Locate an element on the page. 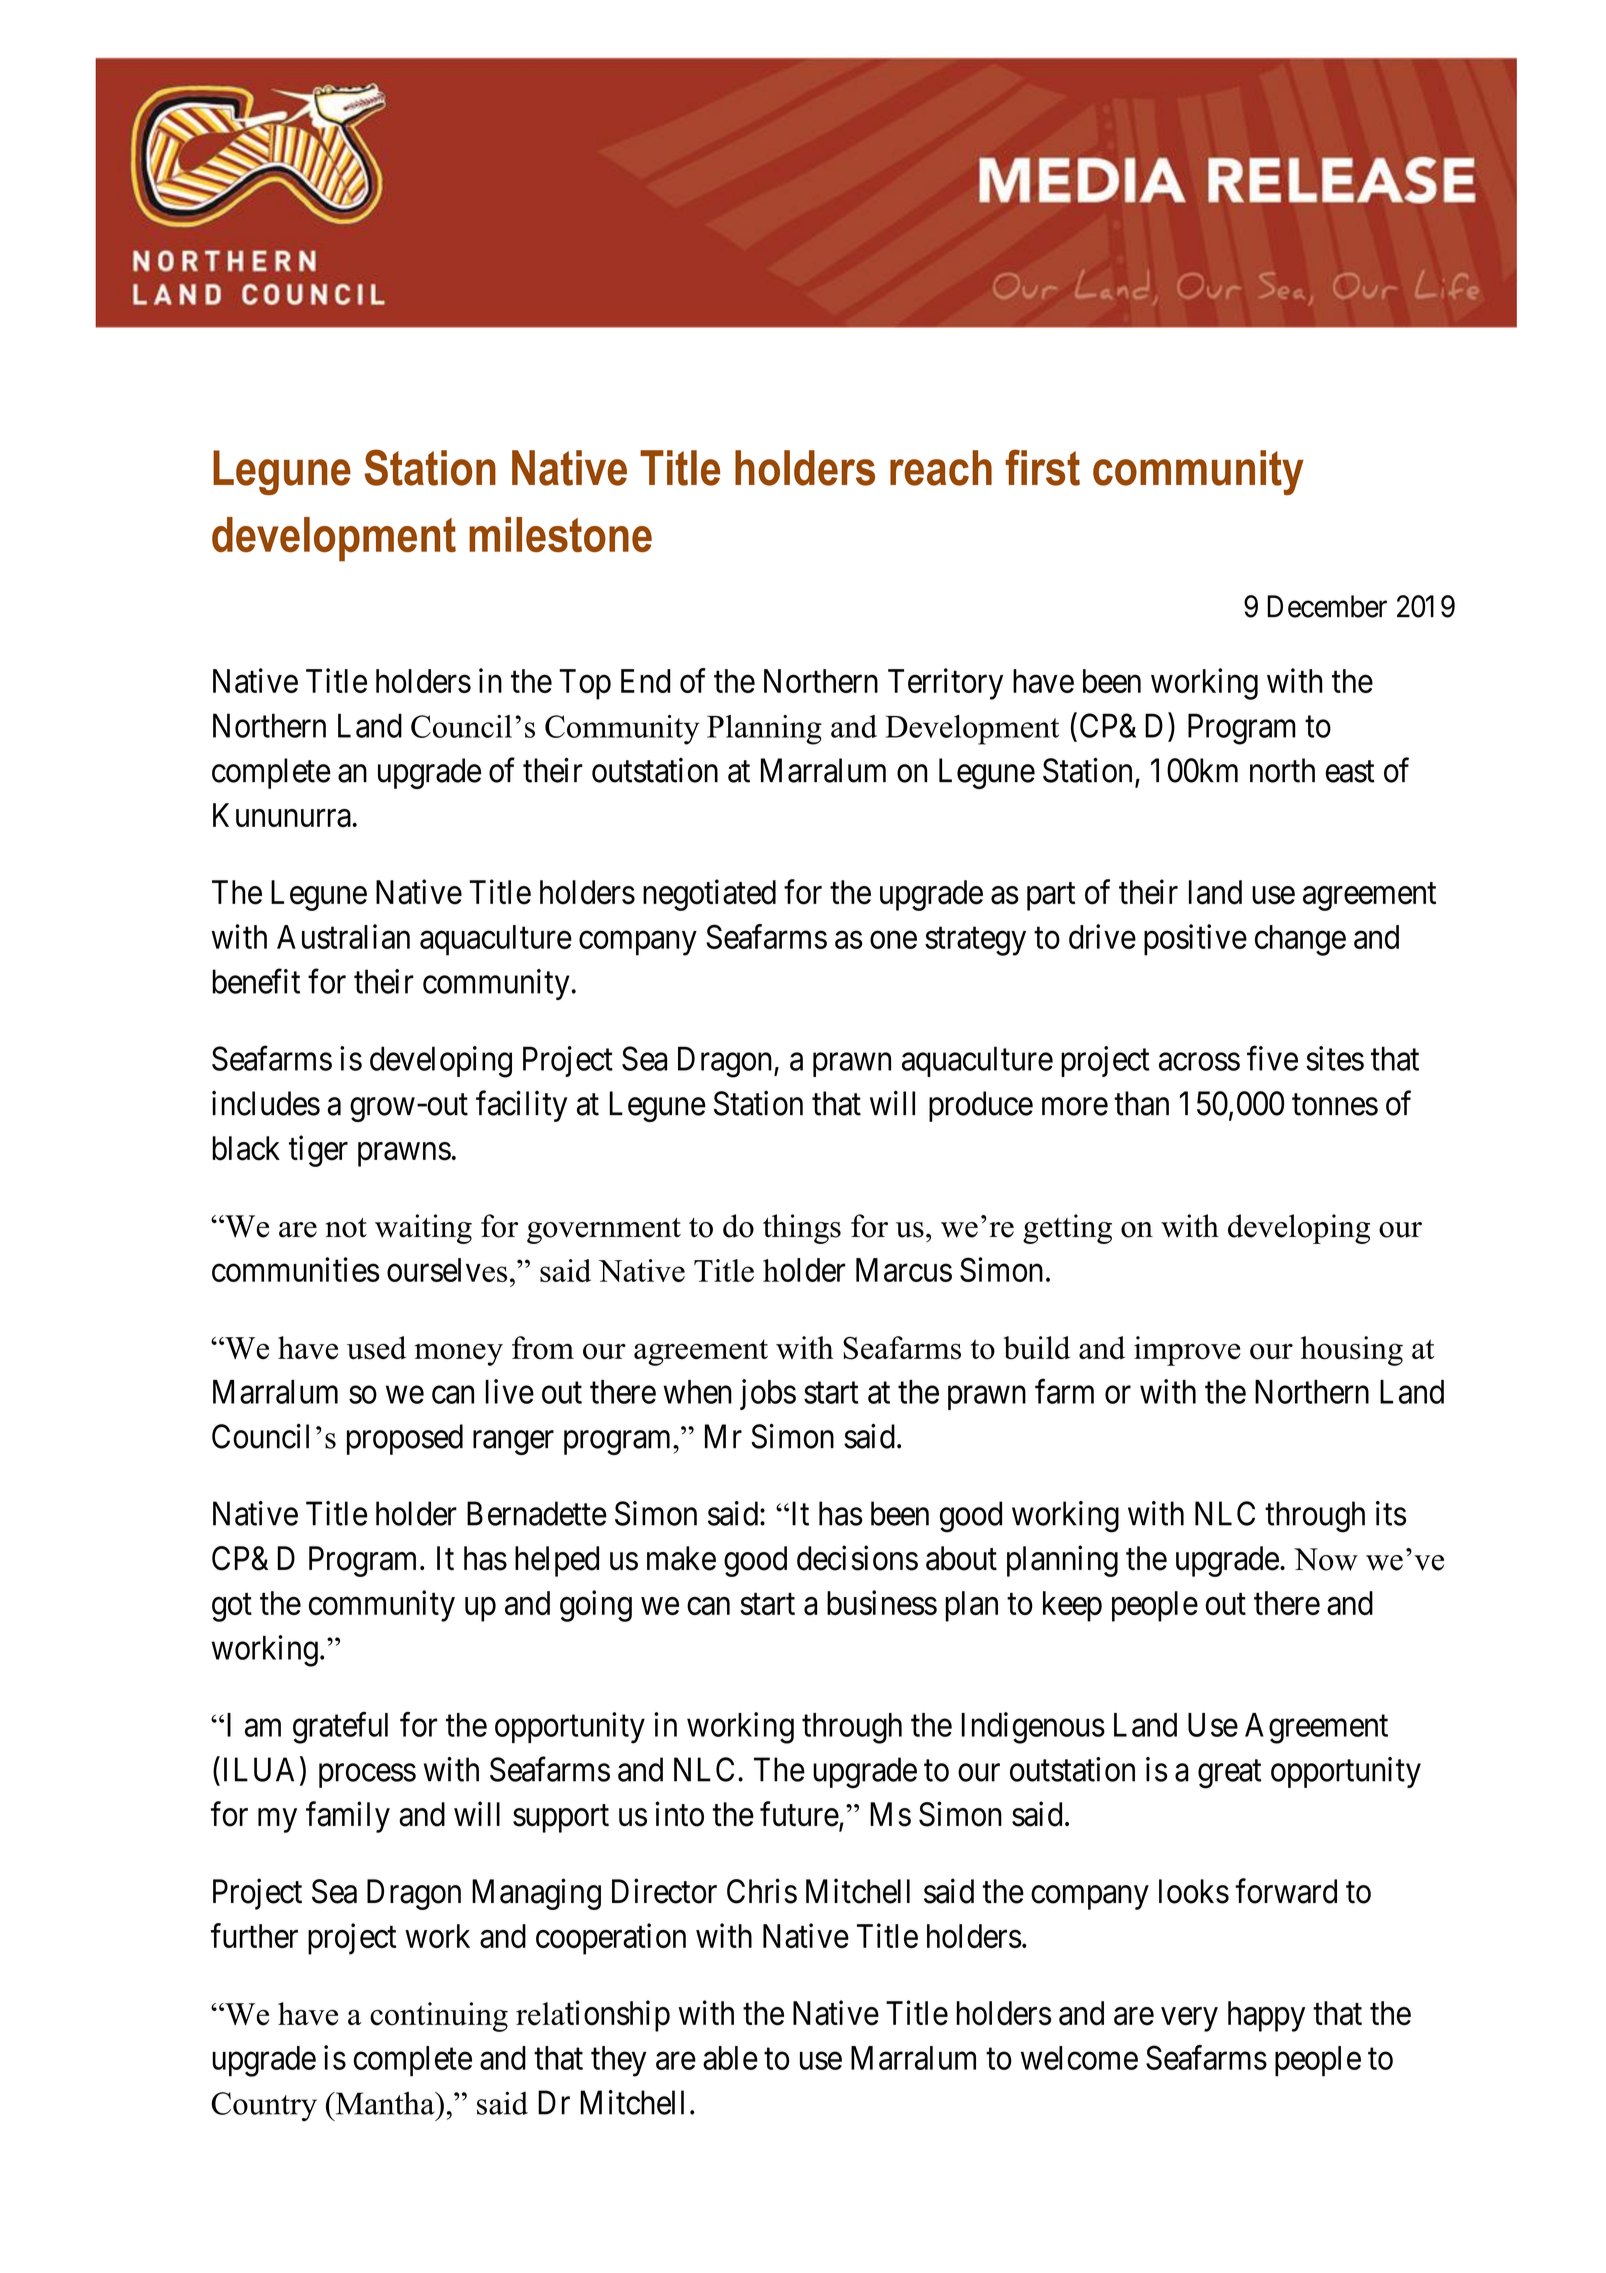 Image resolution: width=1606 pixels, height=2273 pixels. Australian is located at coordinates (343, 936).
